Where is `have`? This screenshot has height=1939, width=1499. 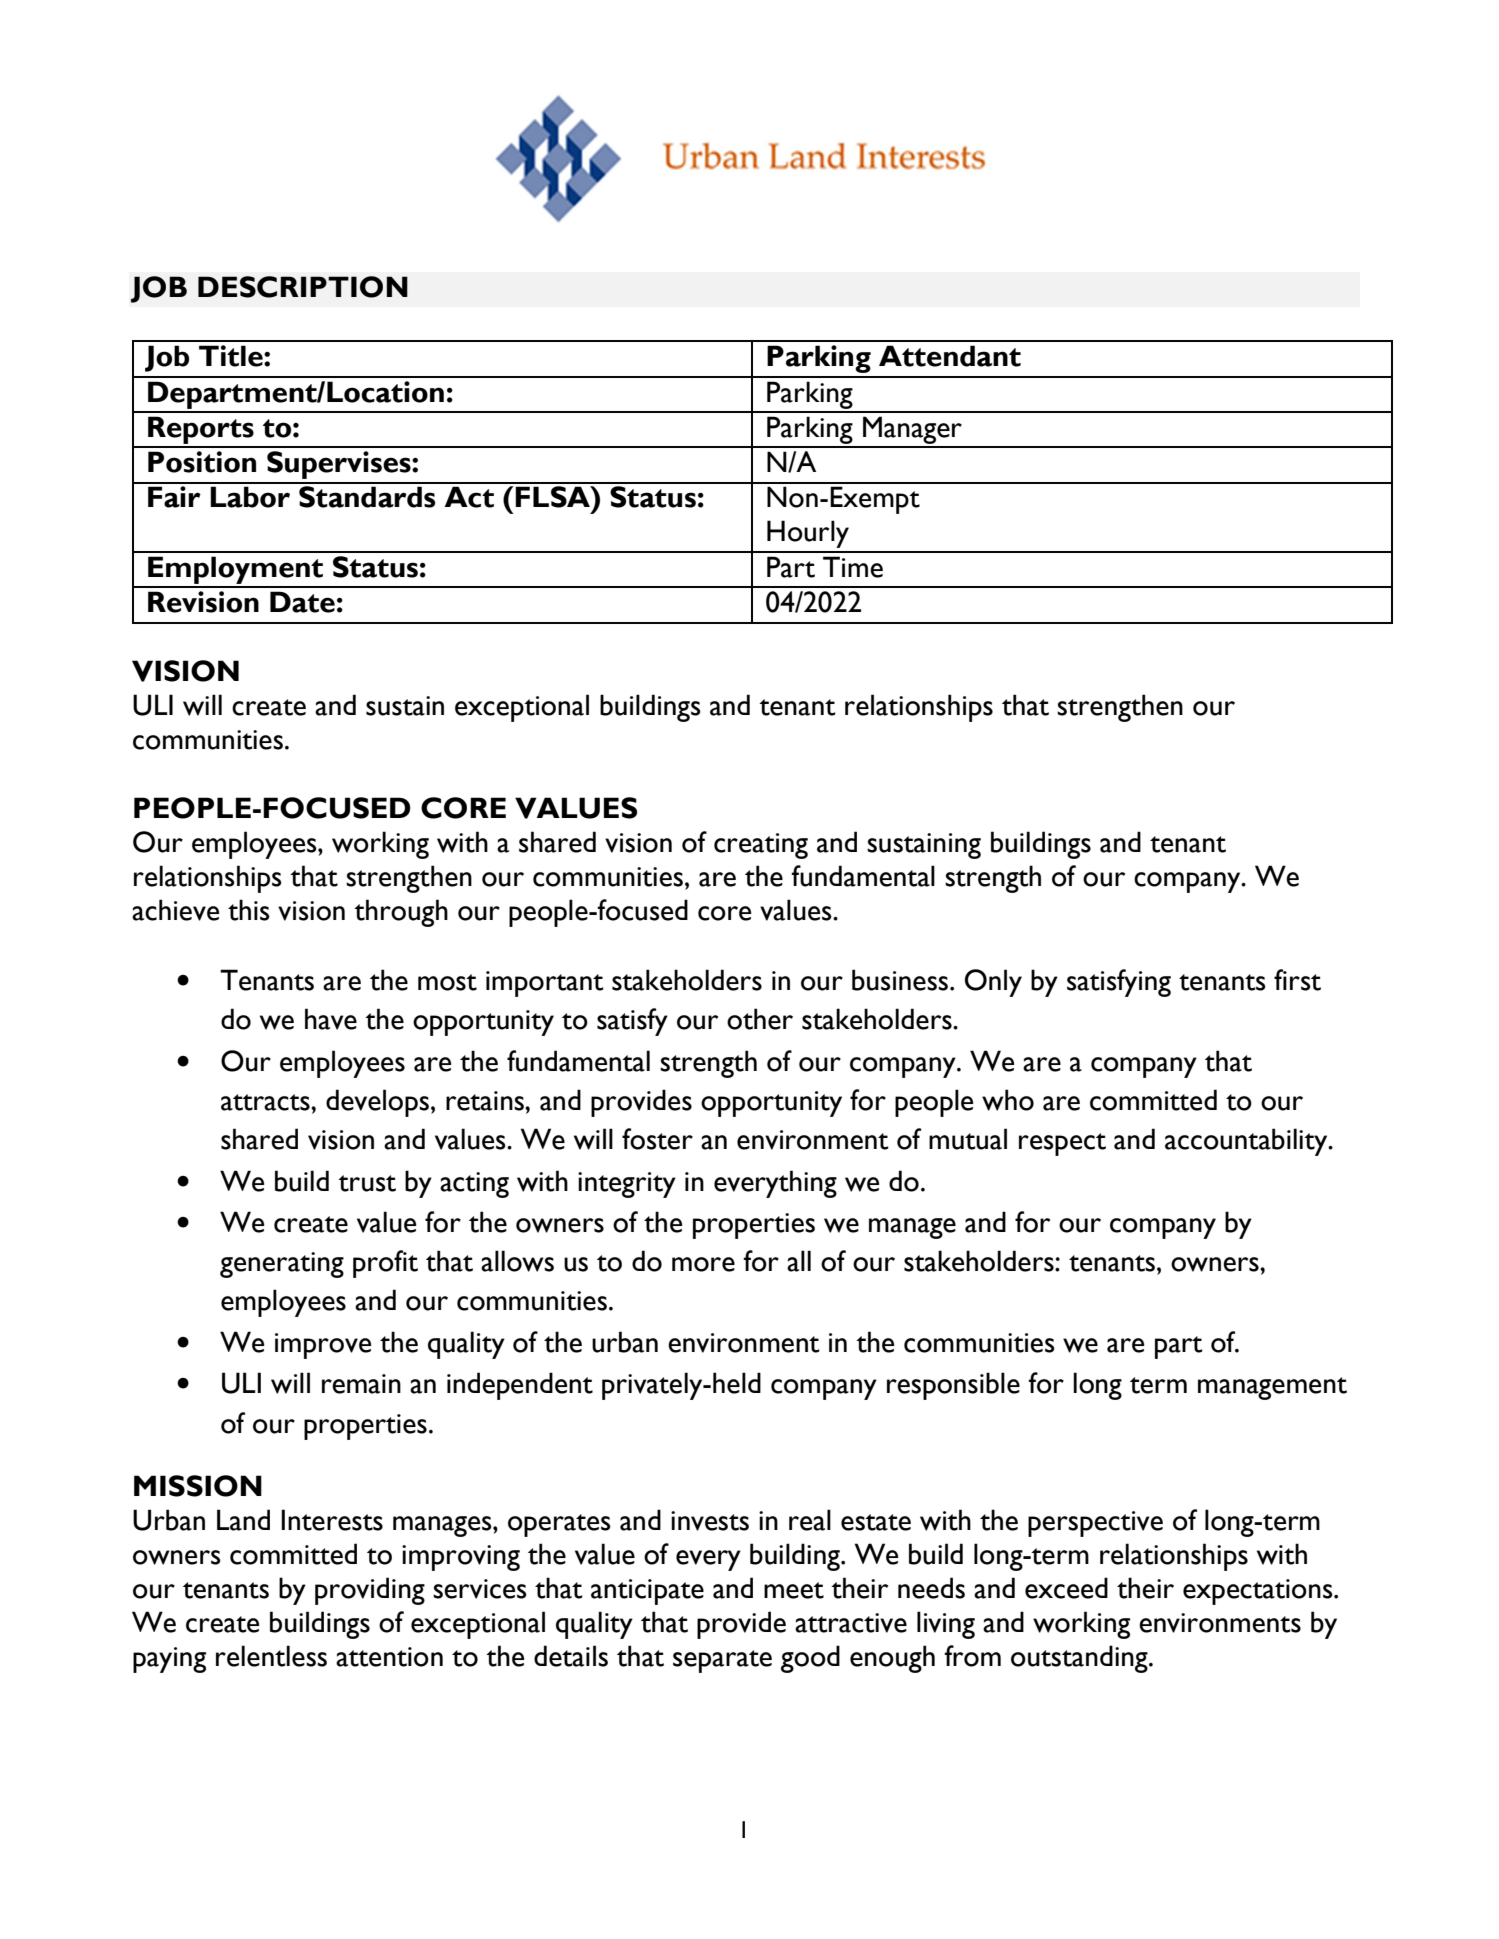 have is located at coordinates (331, 1019).
